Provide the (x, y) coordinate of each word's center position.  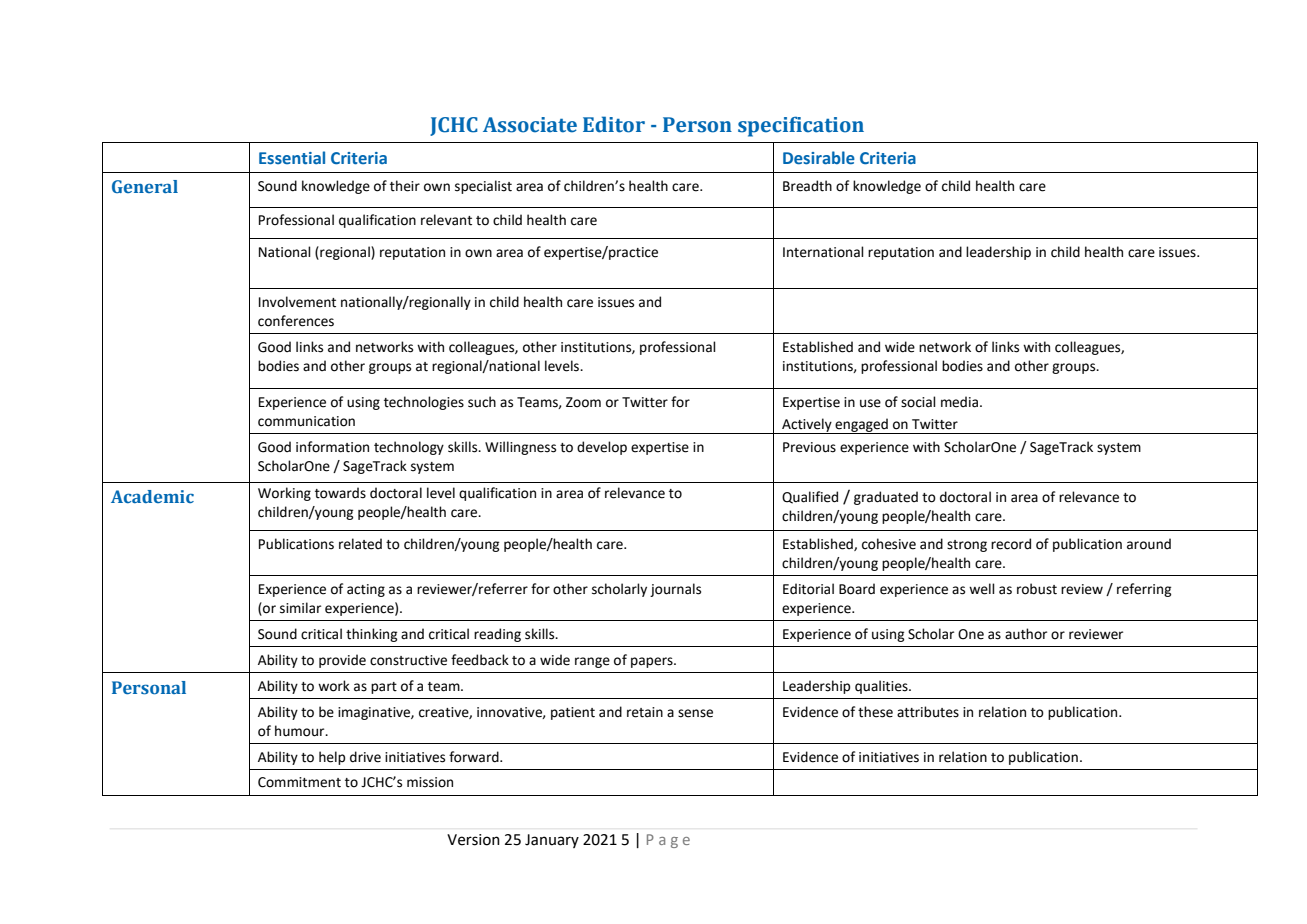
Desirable (819, 158)
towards (340, 493)
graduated (886, 498)
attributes (928, 712)
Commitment (299, 782)
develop (602, 448)
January (552, 841)
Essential (292, 158)
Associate (530, 125)
